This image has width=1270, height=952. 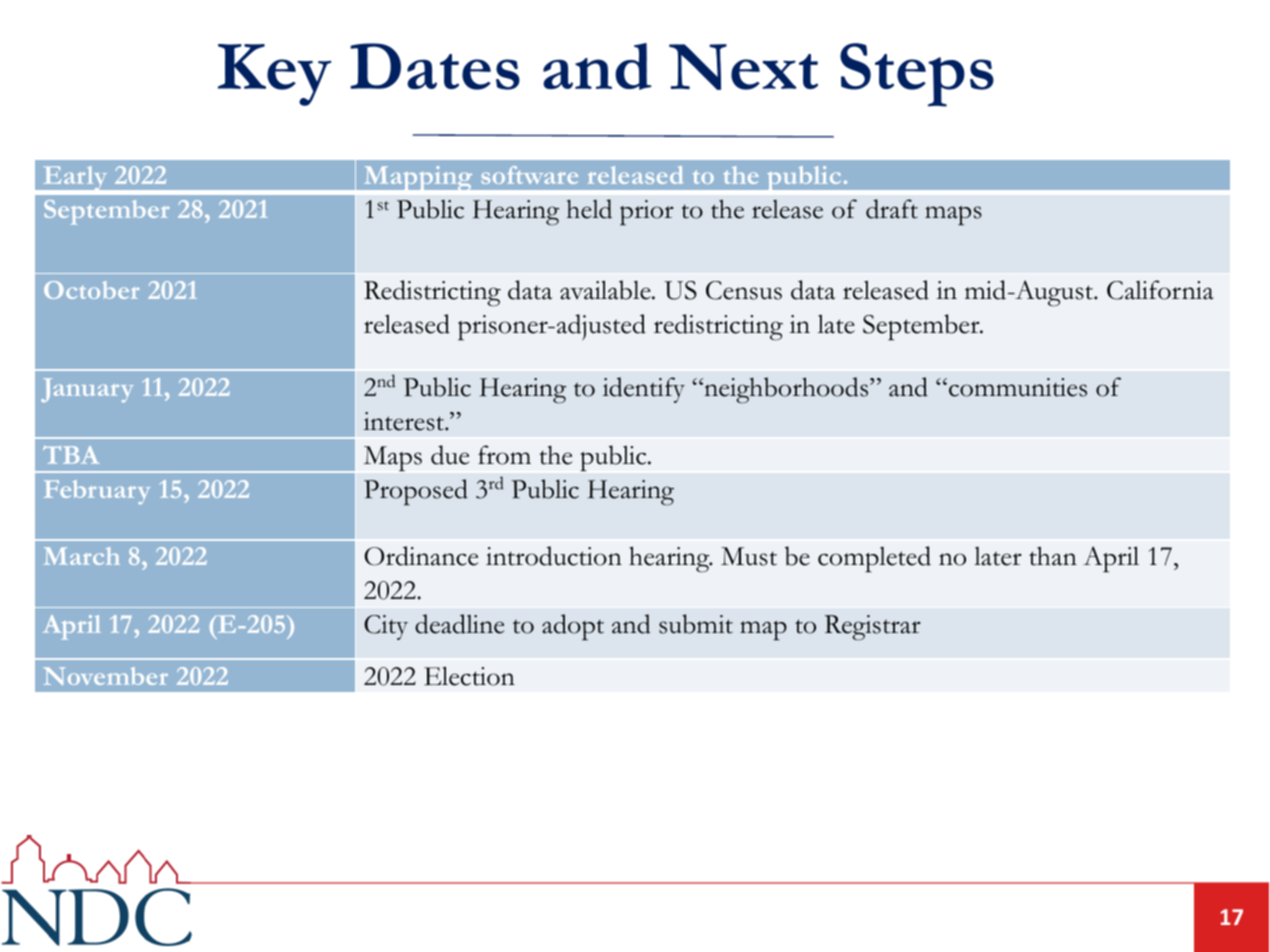 What do you see at coordinates (554, 556) in the image?
I see `introduction` at bounding box center [554, 556].
